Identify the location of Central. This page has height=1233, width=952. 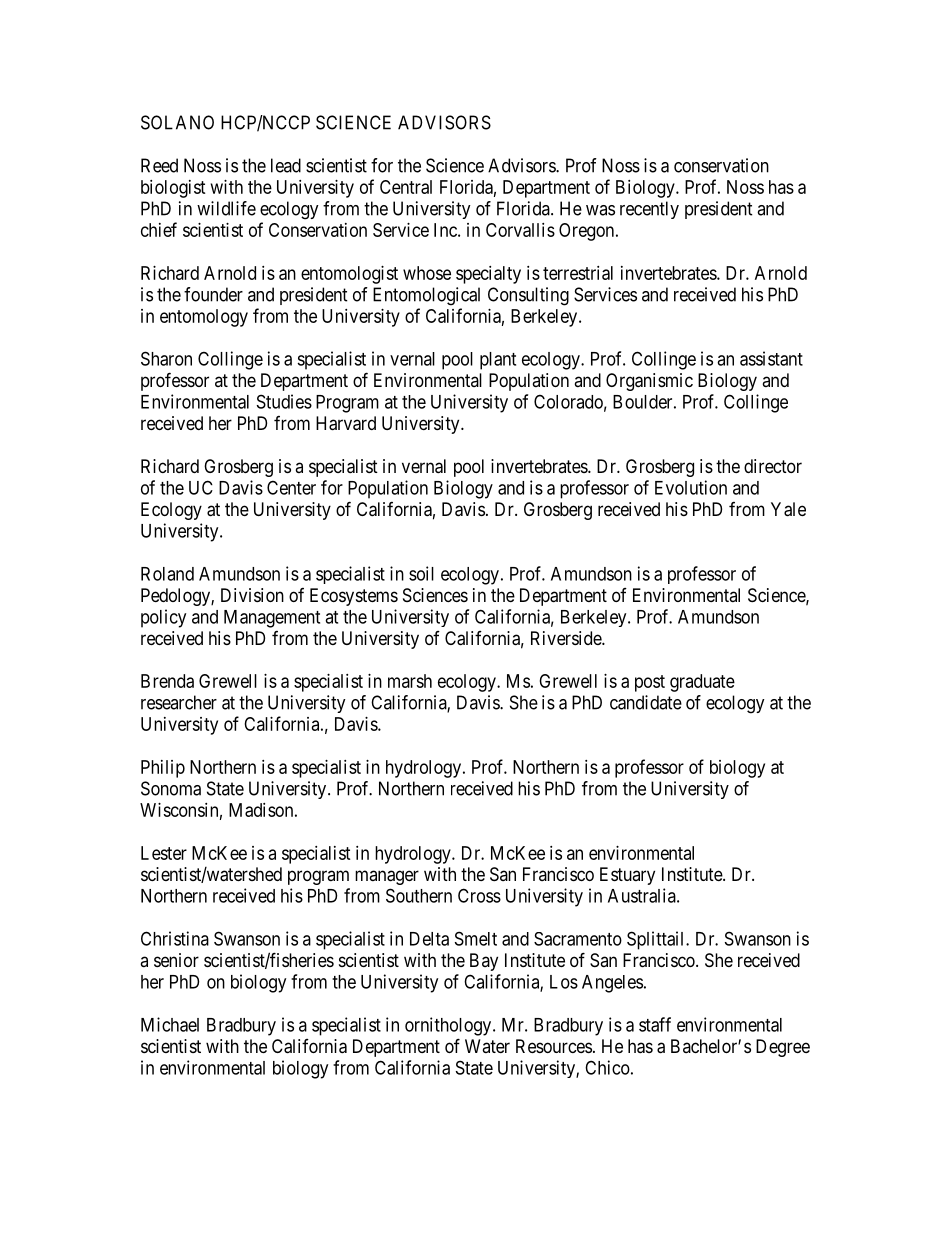
(406, 187).
